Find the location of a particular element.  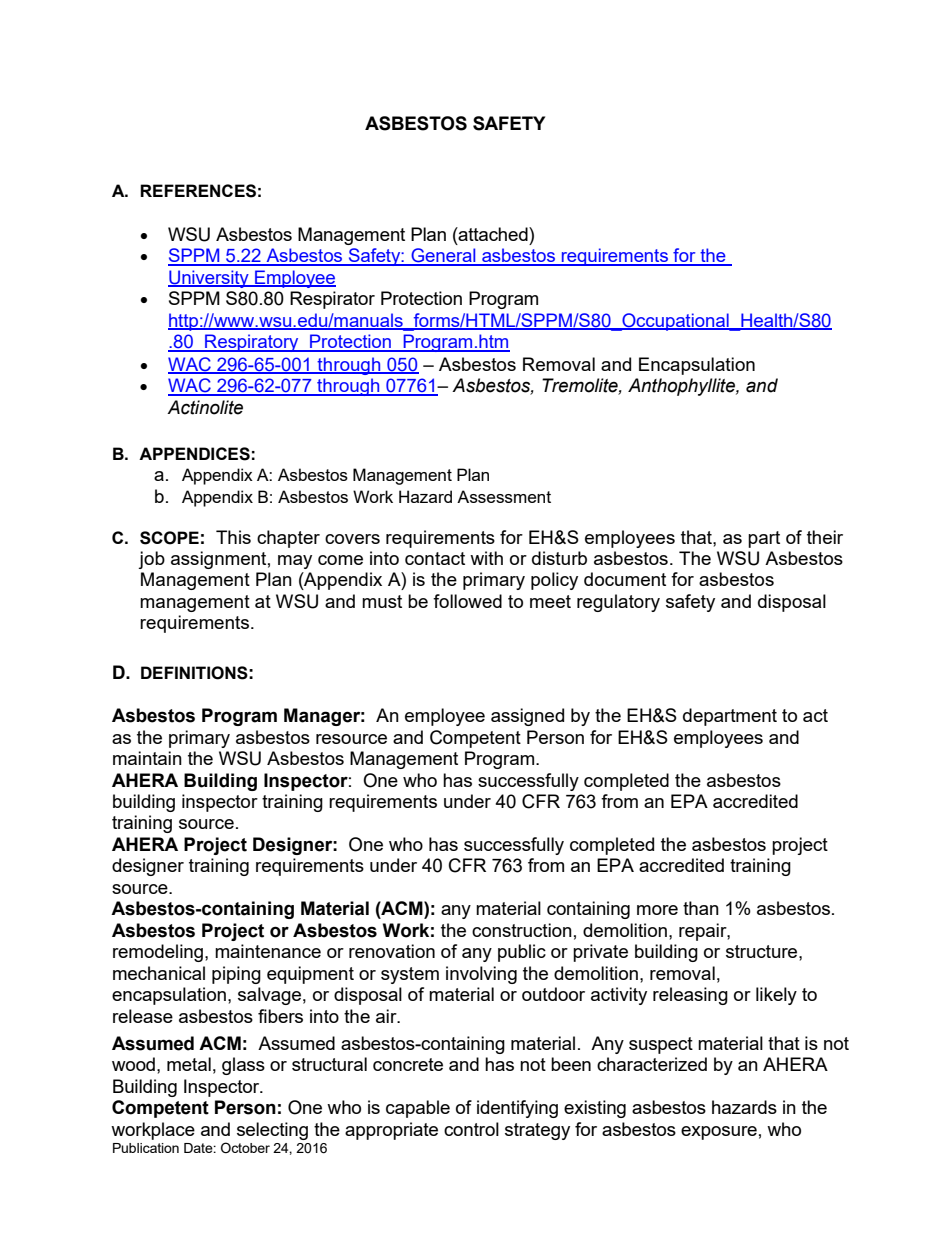

This is located at coordinates (233, 537).
